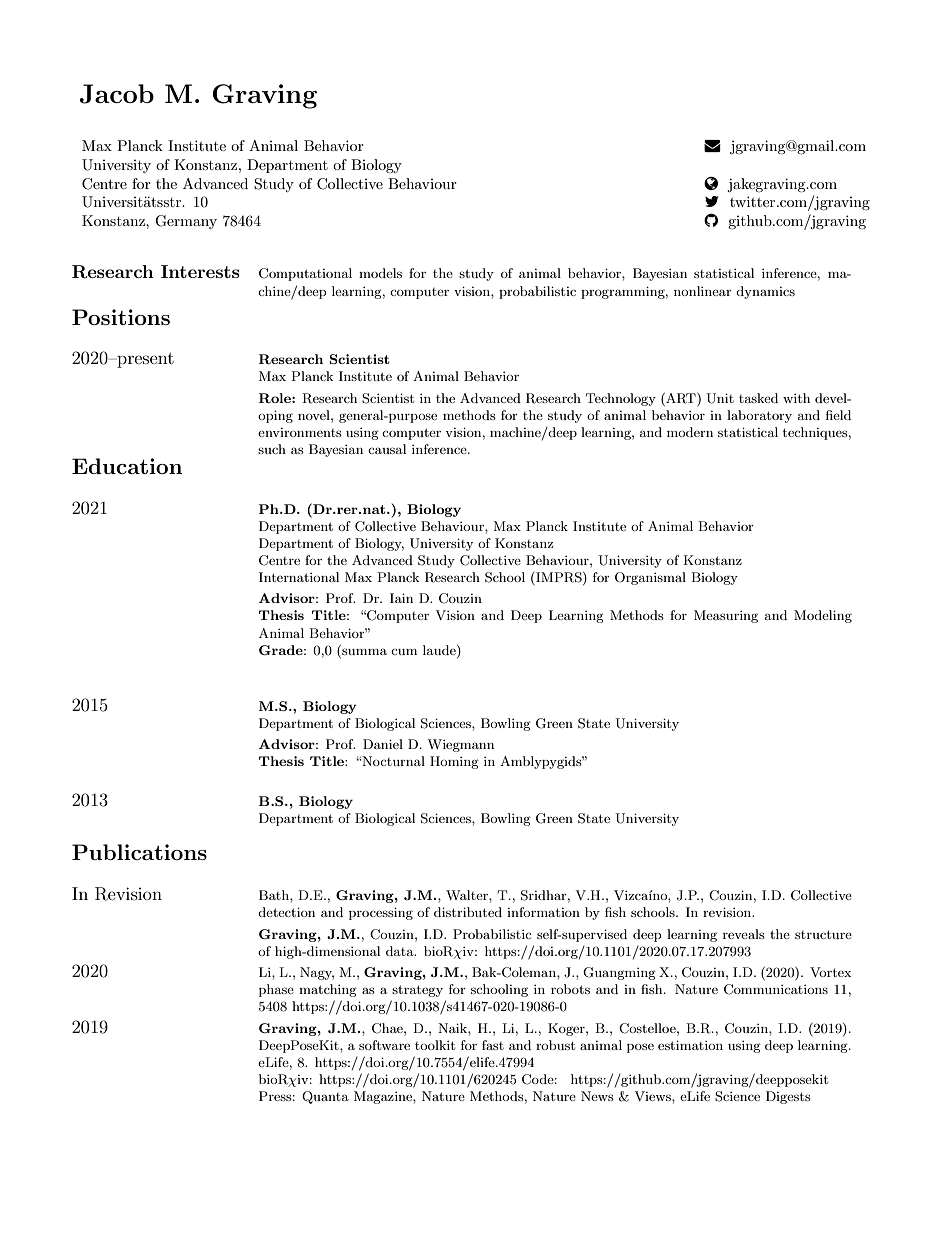 Image resolution: width=952 pixels, height=1233 pixels. I want to click on reveals, so click(744, 934).
